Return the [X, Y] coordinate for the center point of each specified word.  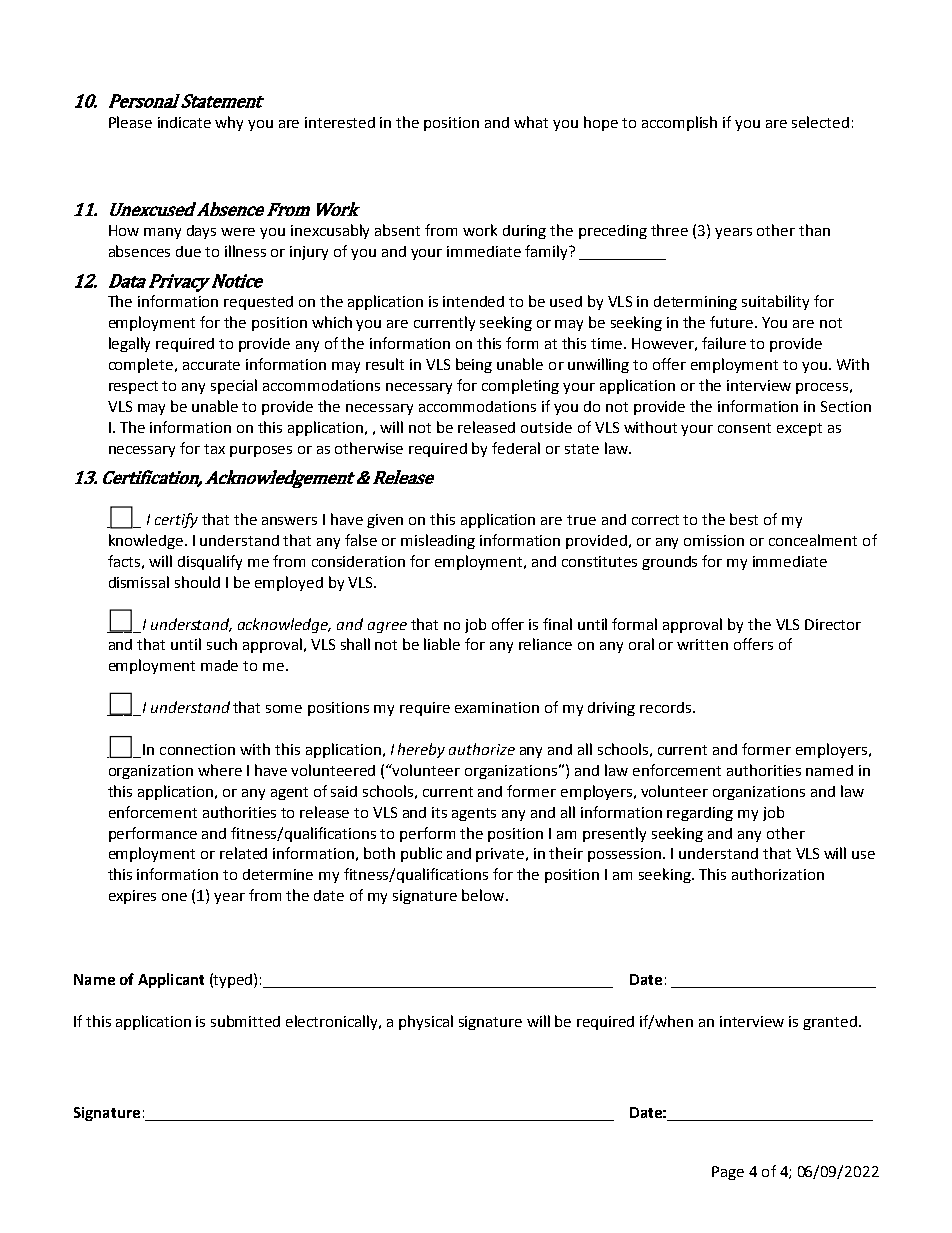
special [234, 386]
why [229, 123]
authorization [778, 874]
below [484, 895]
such [222, 644]
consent [744, 428]
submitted [245, 1021]
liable [442, 644]
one [174, 897]
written [702, 644]
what [531, 122]
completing [520, 386]
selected [820, 122]
